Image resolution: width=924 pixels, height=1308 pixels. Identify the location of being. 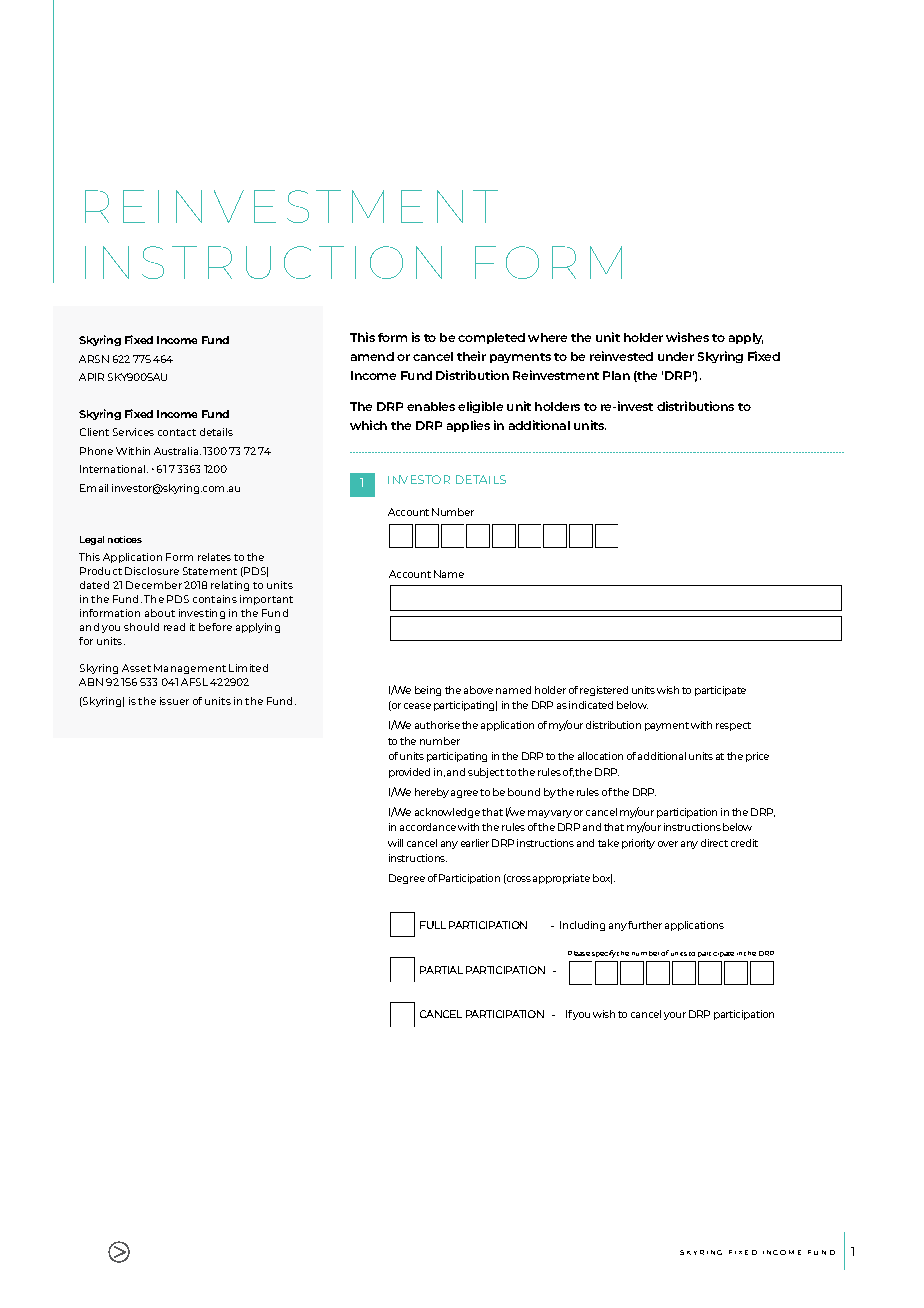
(428, 691).
